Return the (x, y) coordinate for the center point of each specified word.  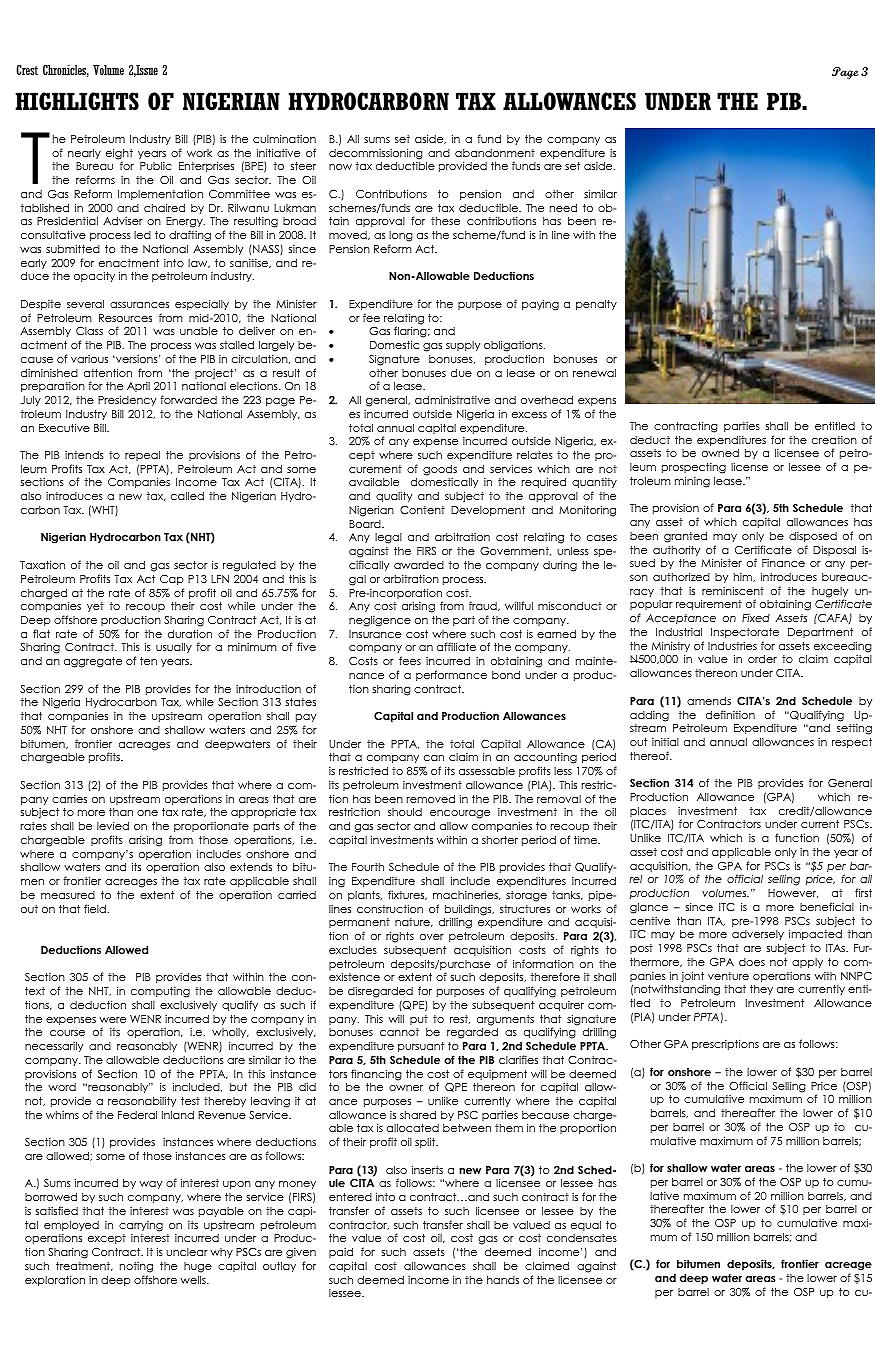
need (563, 208)
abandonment (495, 153)
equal (586, 1226)
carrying (141, 1226)
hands (503, 1280)
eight (119, 155)
